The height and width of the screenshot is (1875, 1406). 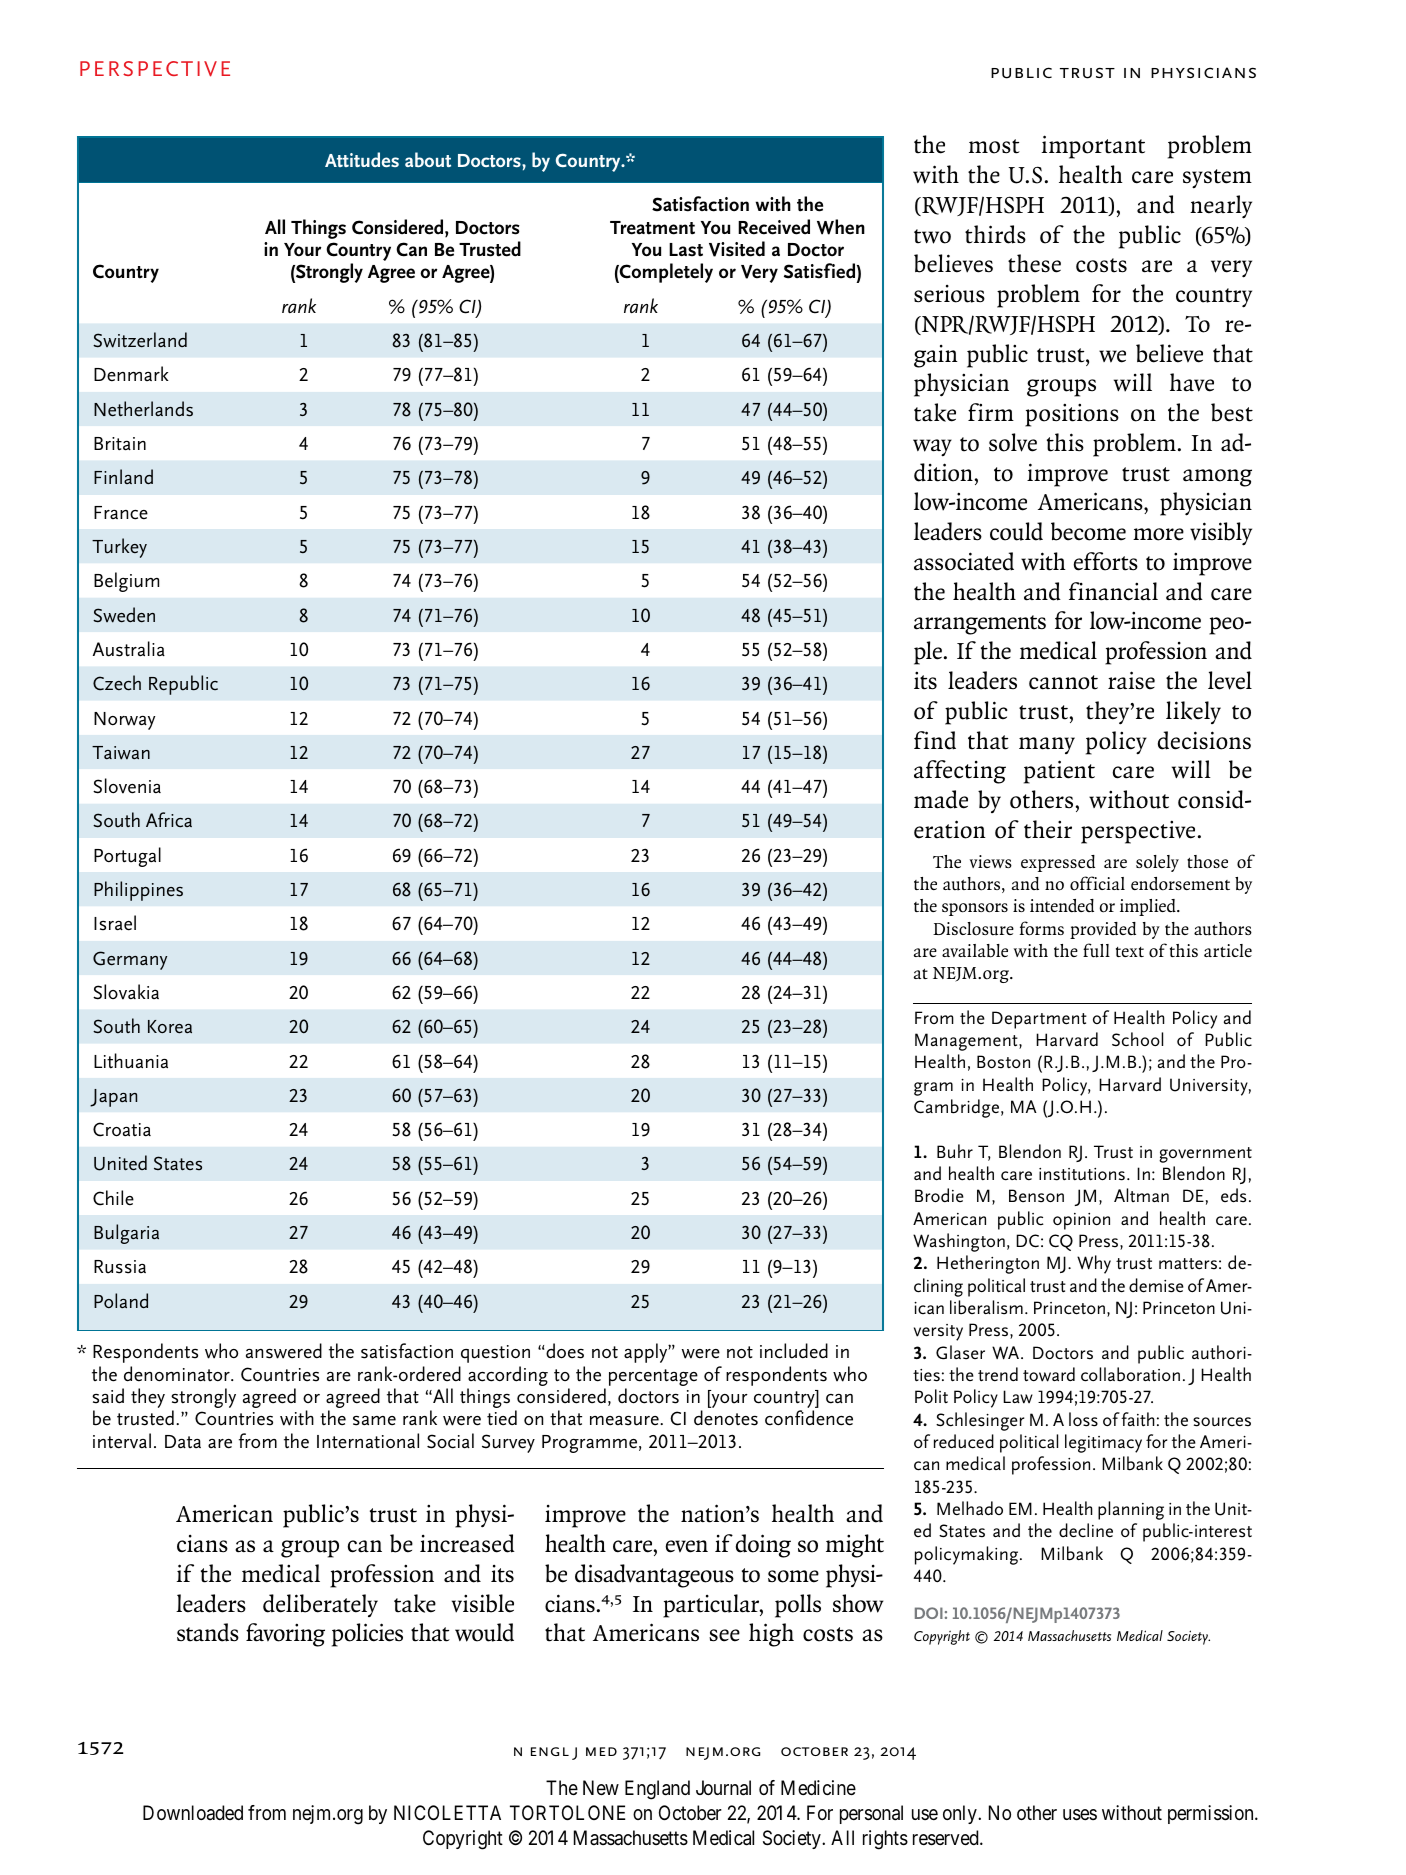 I want to click on Downloaded, so click(x=193, y=1812).
